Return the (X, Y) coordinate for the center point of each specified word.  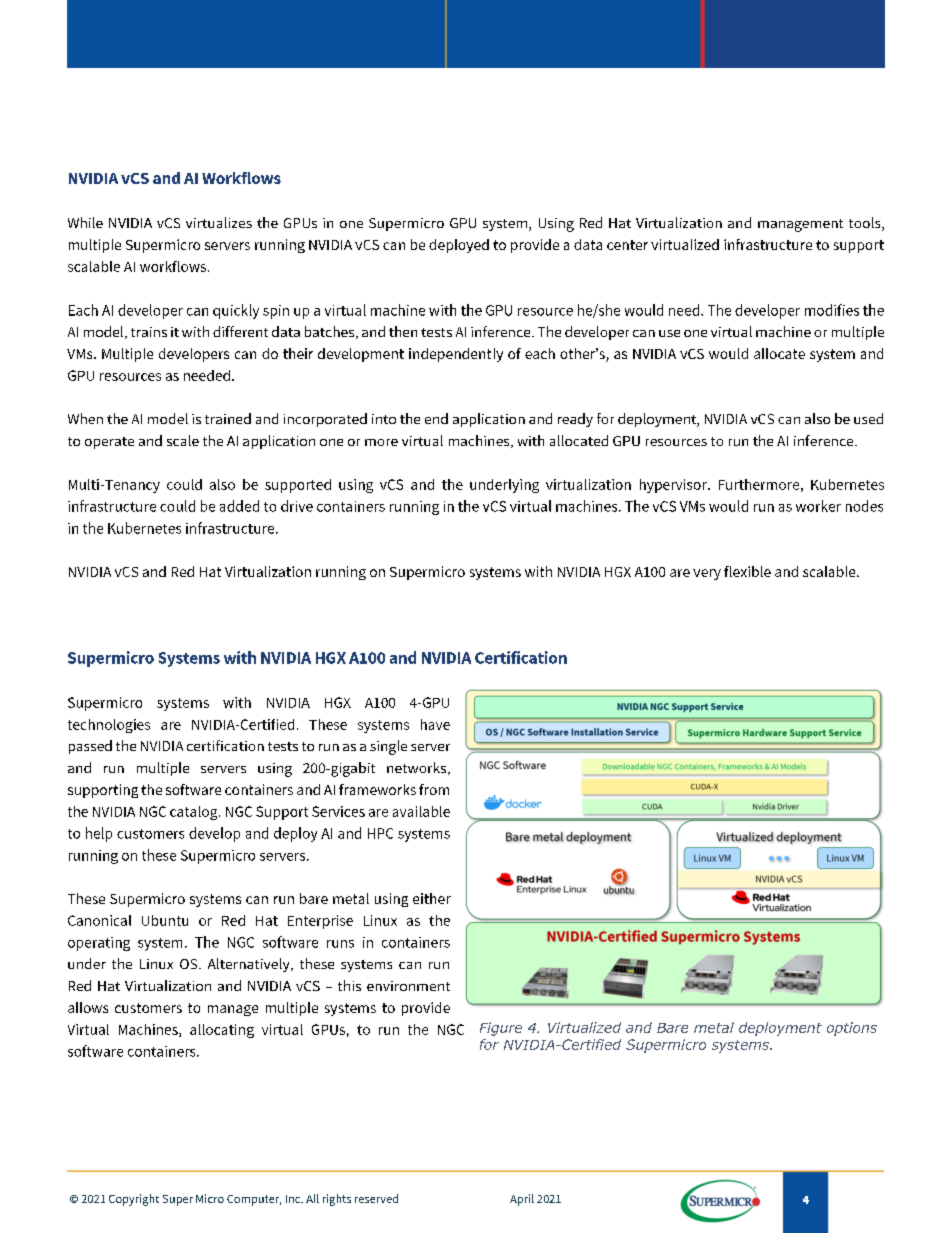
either (432, 898)
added (239, 506)
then (403, 331)
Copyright (134, 1200)
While (85, 222)
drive (297, 506)
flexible (747, 571)
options (852, 1029)
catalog (195, 813)
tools (866, 224)
